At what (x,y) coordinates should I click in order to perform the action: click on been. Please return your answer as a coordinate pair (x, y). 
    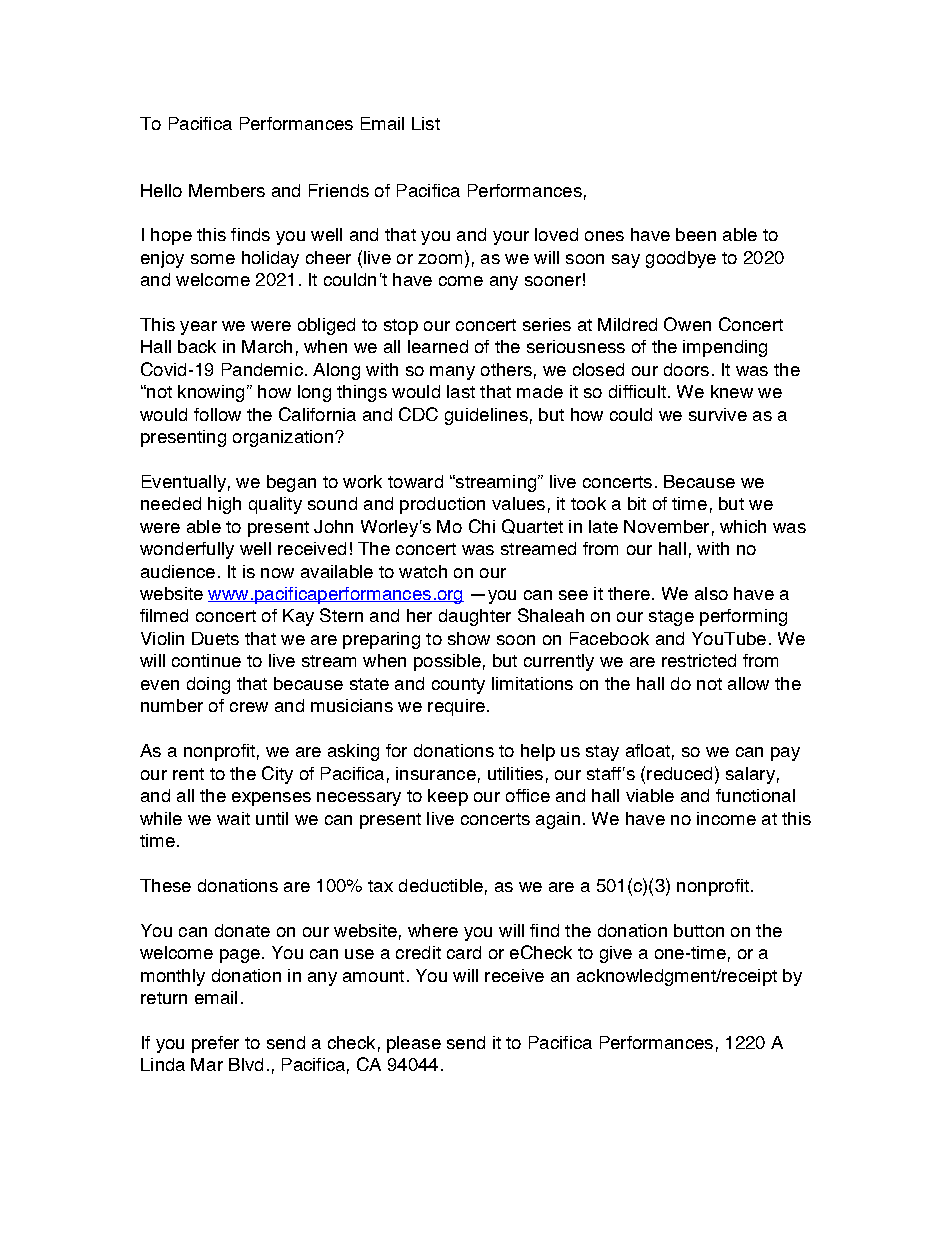
    Looking at the image, I should click on (696, 234).
